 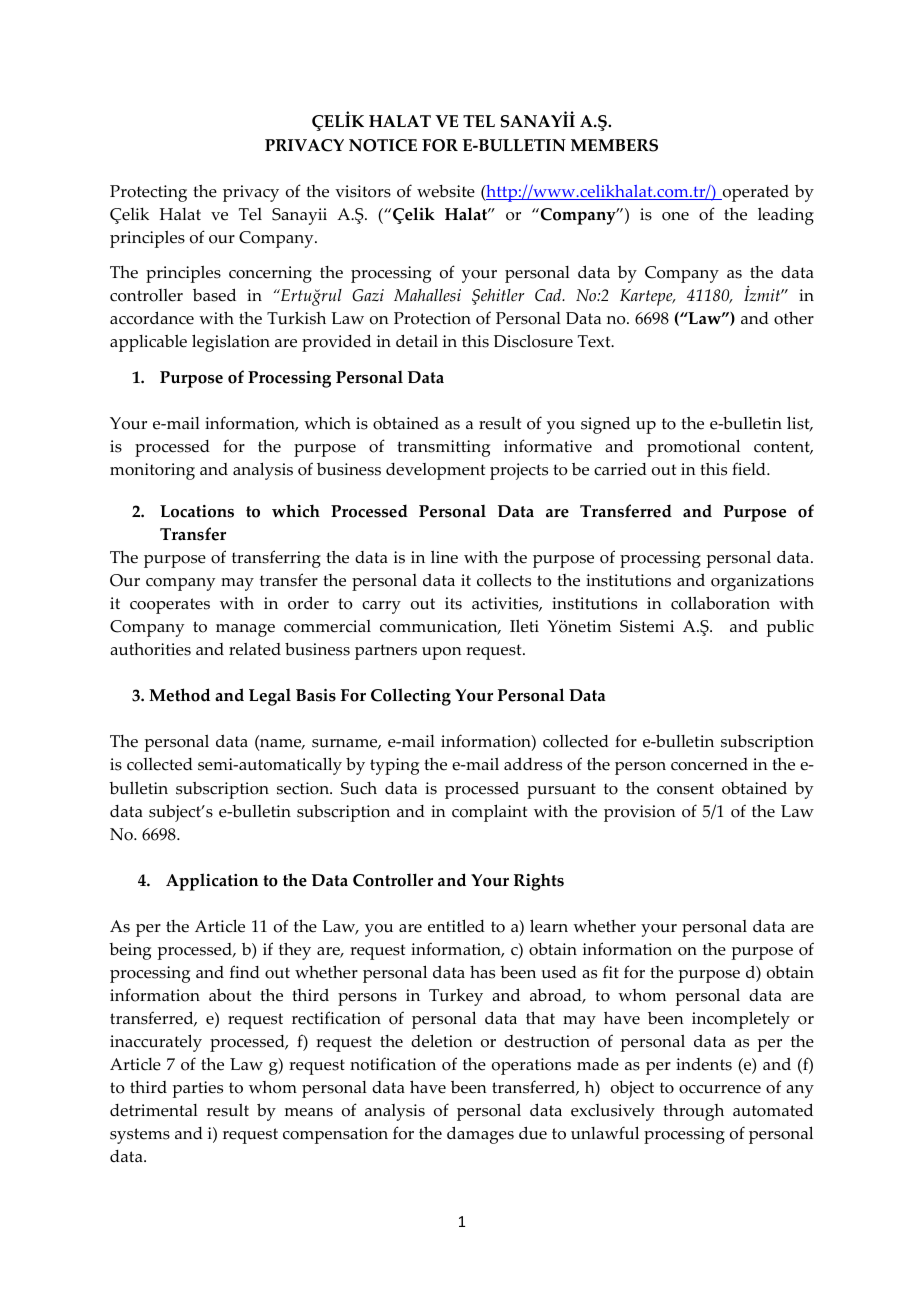 What do you see at coordinates (693, 1112) in the screenshot?
I see `through` at bounding box center [693, 1112].
